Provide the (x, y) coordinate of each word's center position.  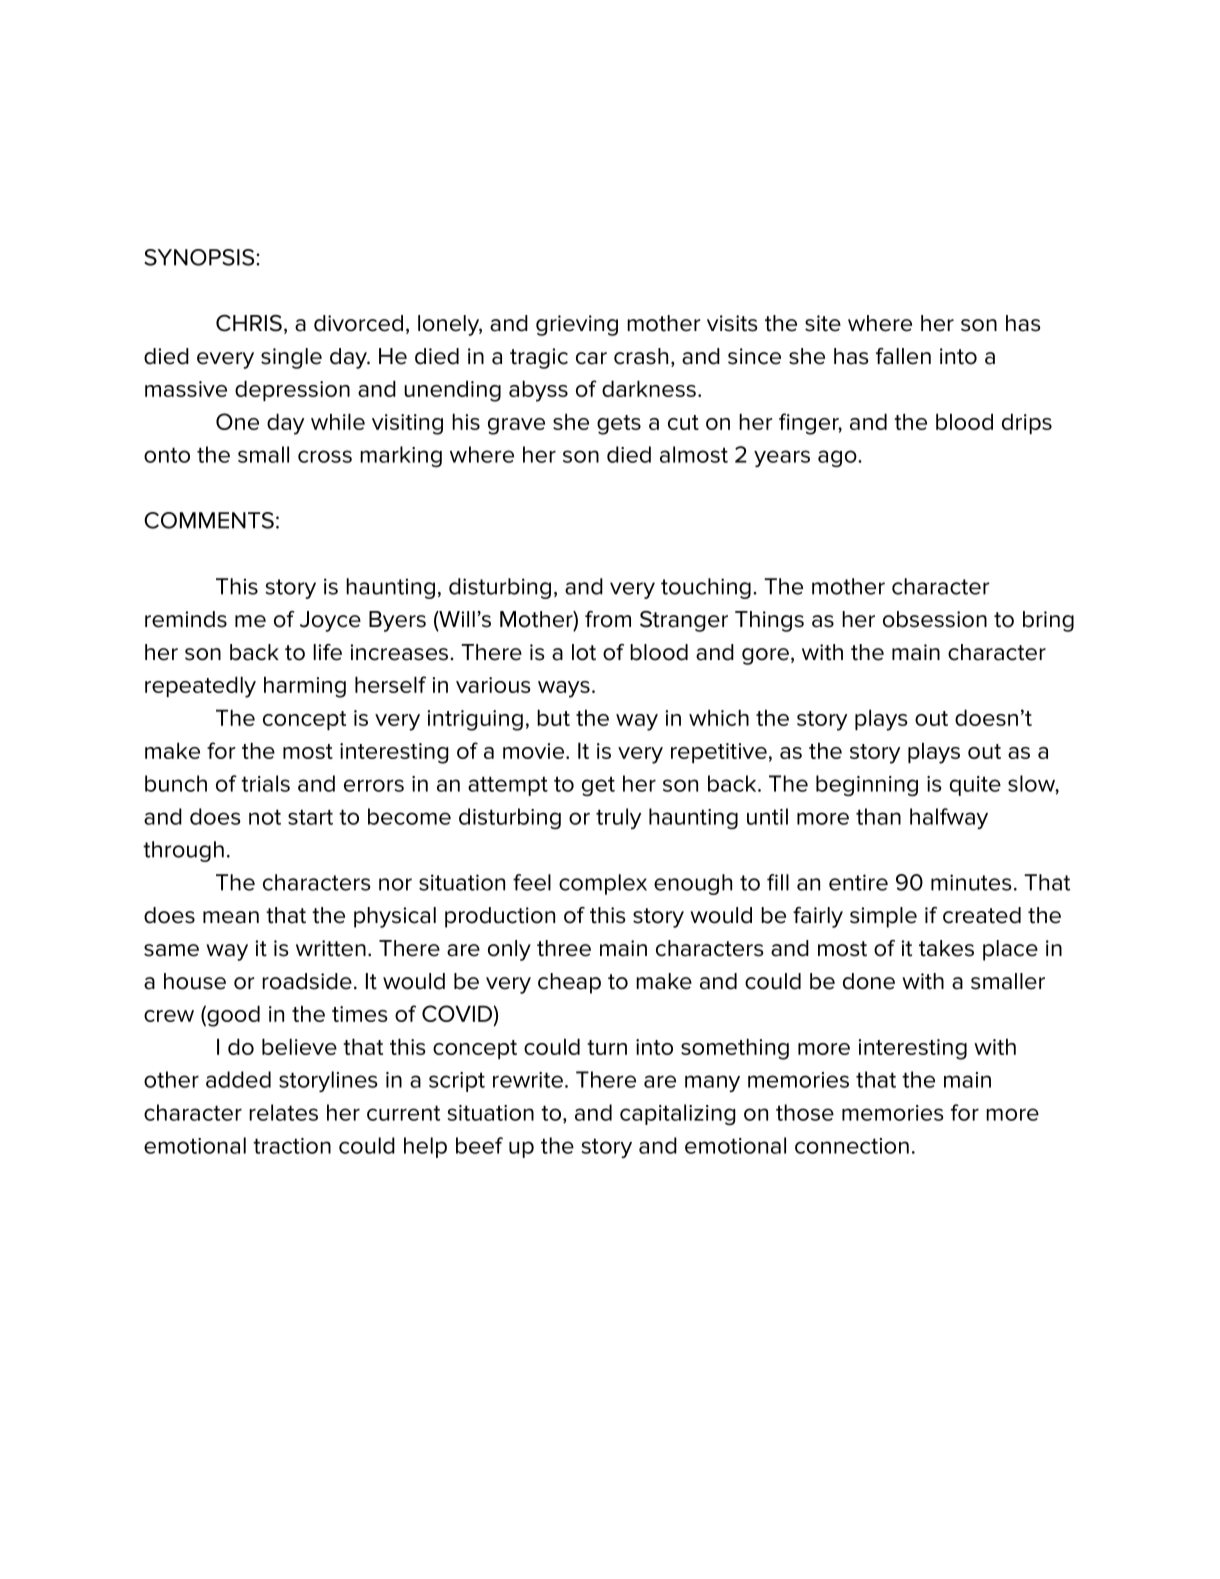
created (982, 915)
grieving (577, 325)
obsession (935, 619)
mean (231, 917)
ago (838, 458)
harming (305, 687)
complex (603, 884)
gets (619, 425)
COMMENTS (209, 520)
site (823, 323)
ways (564, 689)
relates (283, 1112)
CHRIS (249, 323)
